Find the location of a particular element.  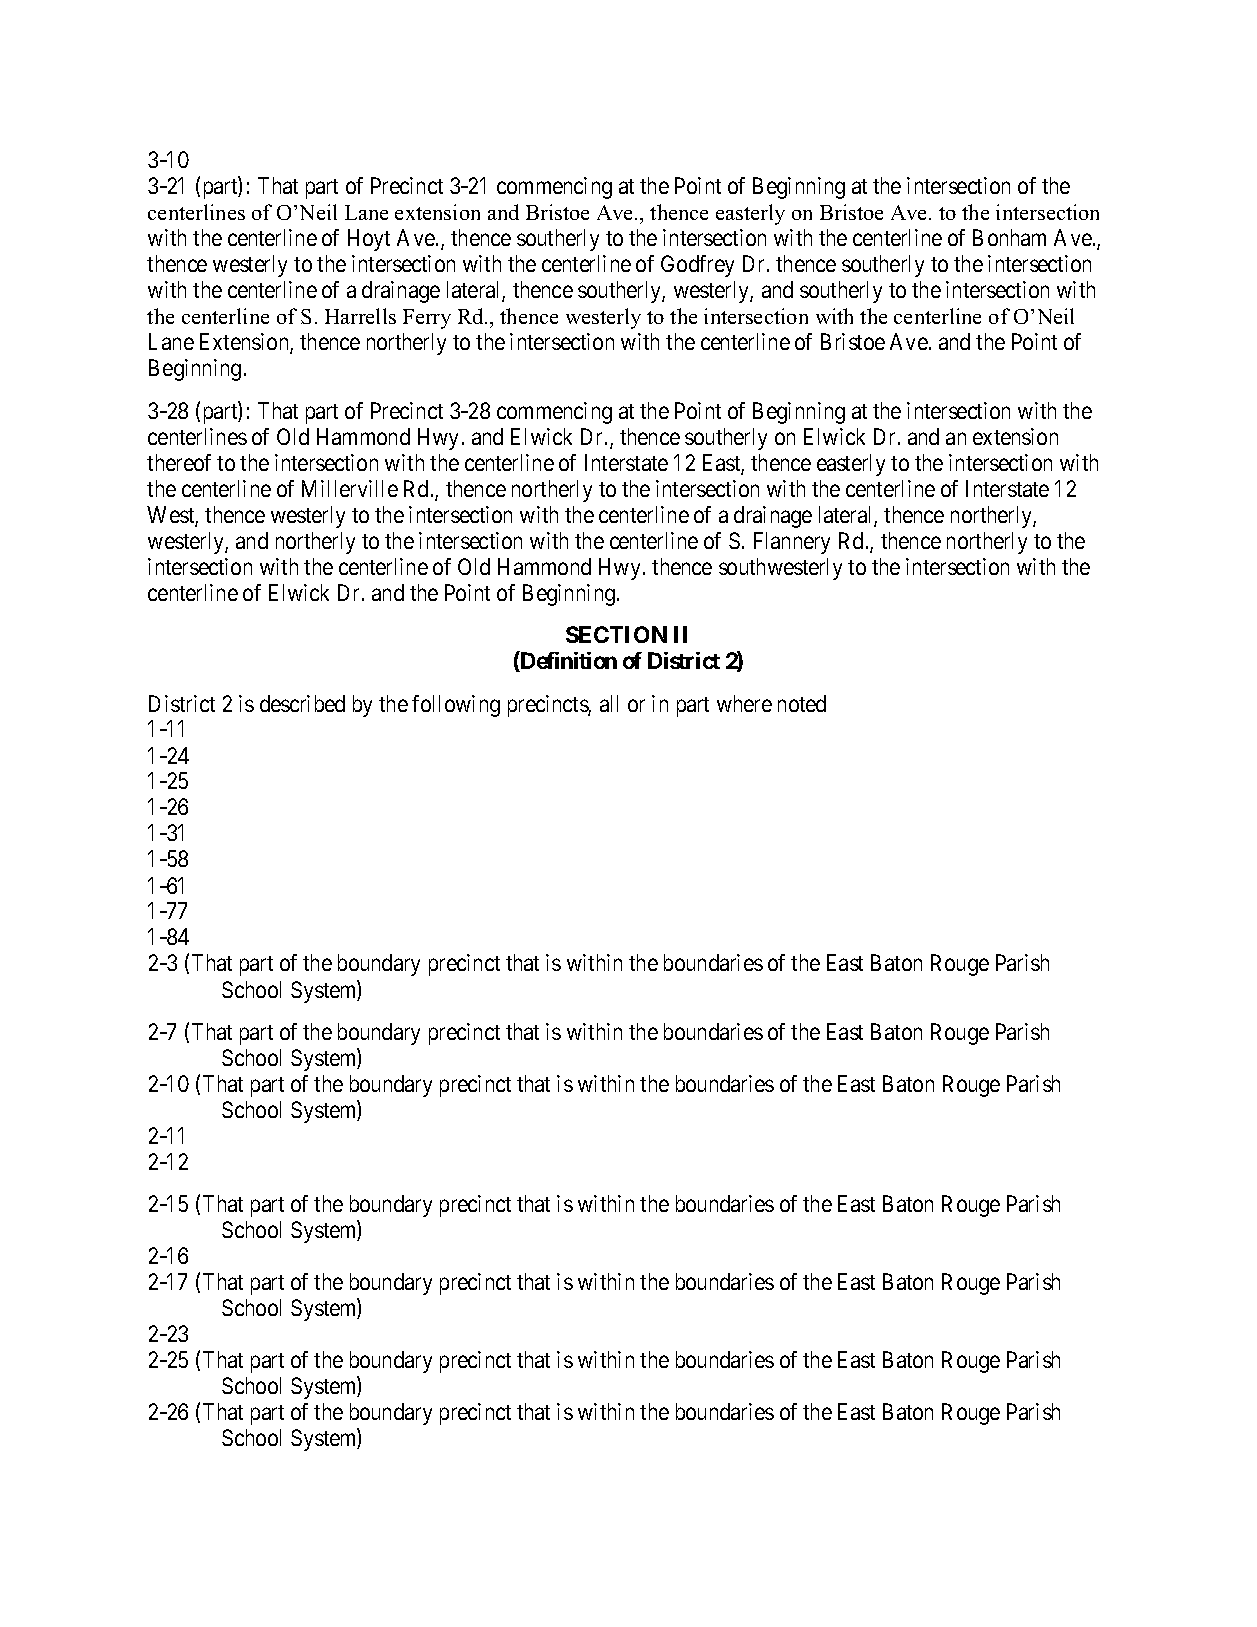

Godfrey is located at coordinates (697, 266).
